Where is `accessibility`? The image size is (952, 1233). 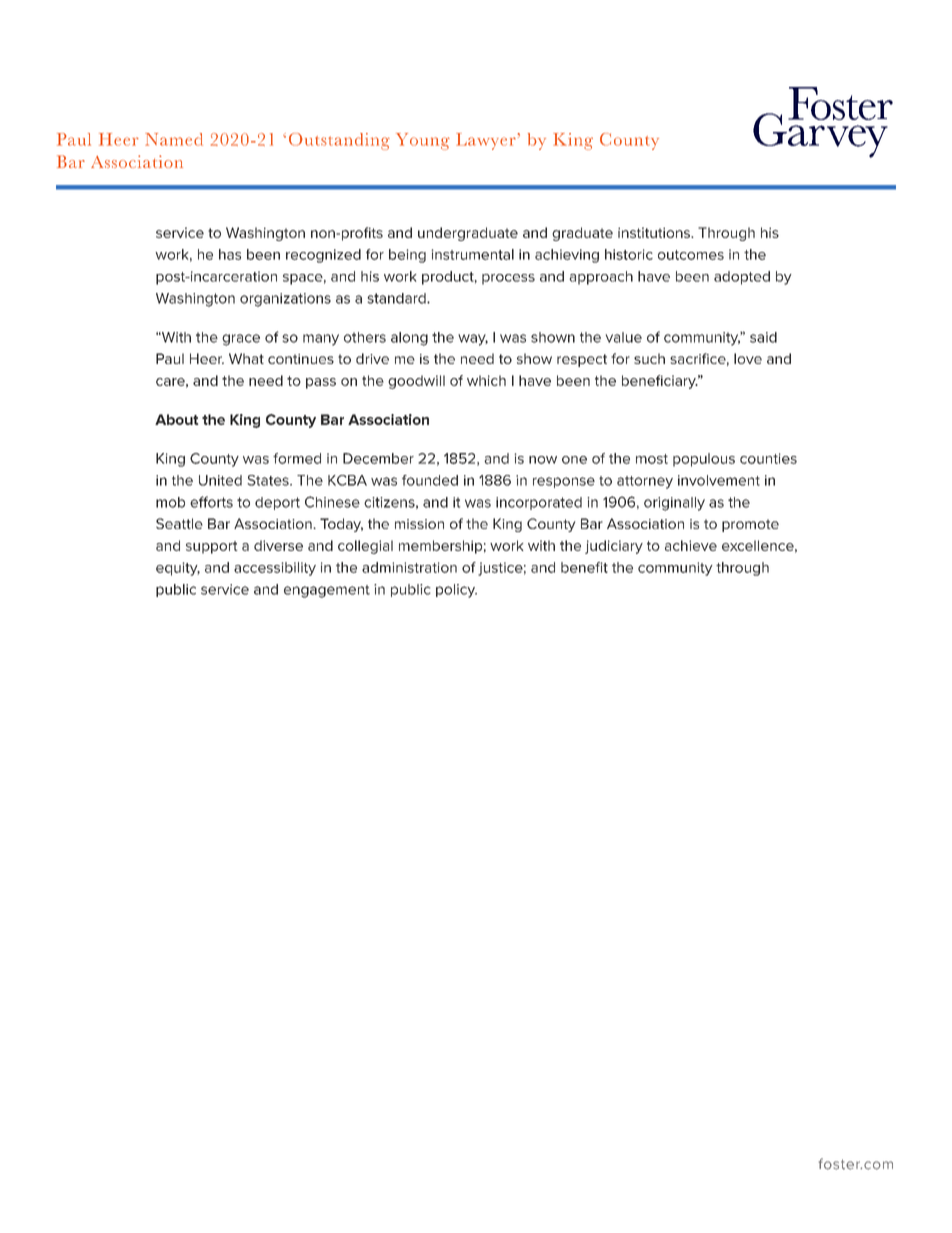 accessibility is located at coordinates (275, 569).
